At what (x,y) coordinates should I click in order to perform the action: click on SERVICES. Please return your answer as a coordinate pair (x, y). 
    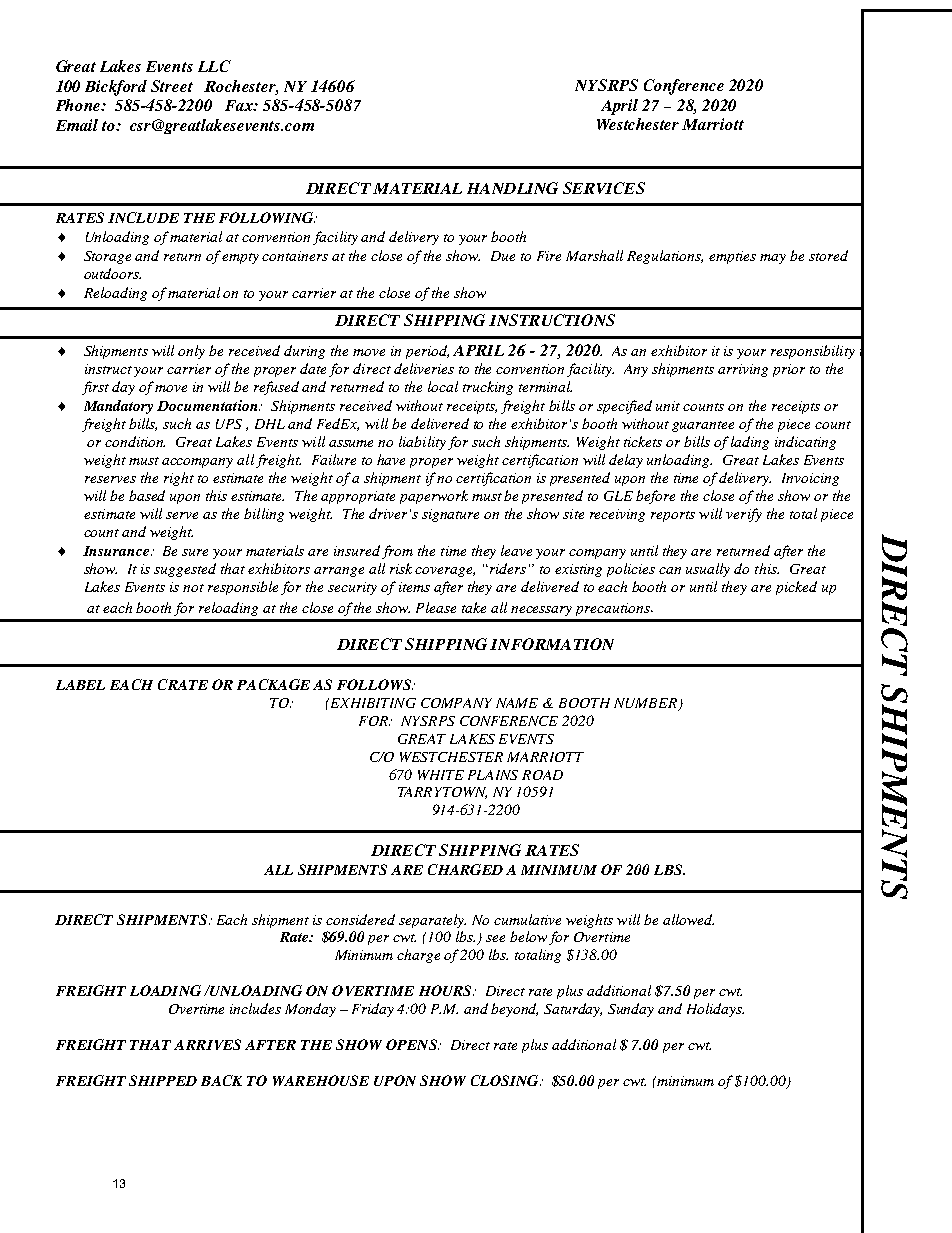
    Looking at the image, I should click on (604, 188).
